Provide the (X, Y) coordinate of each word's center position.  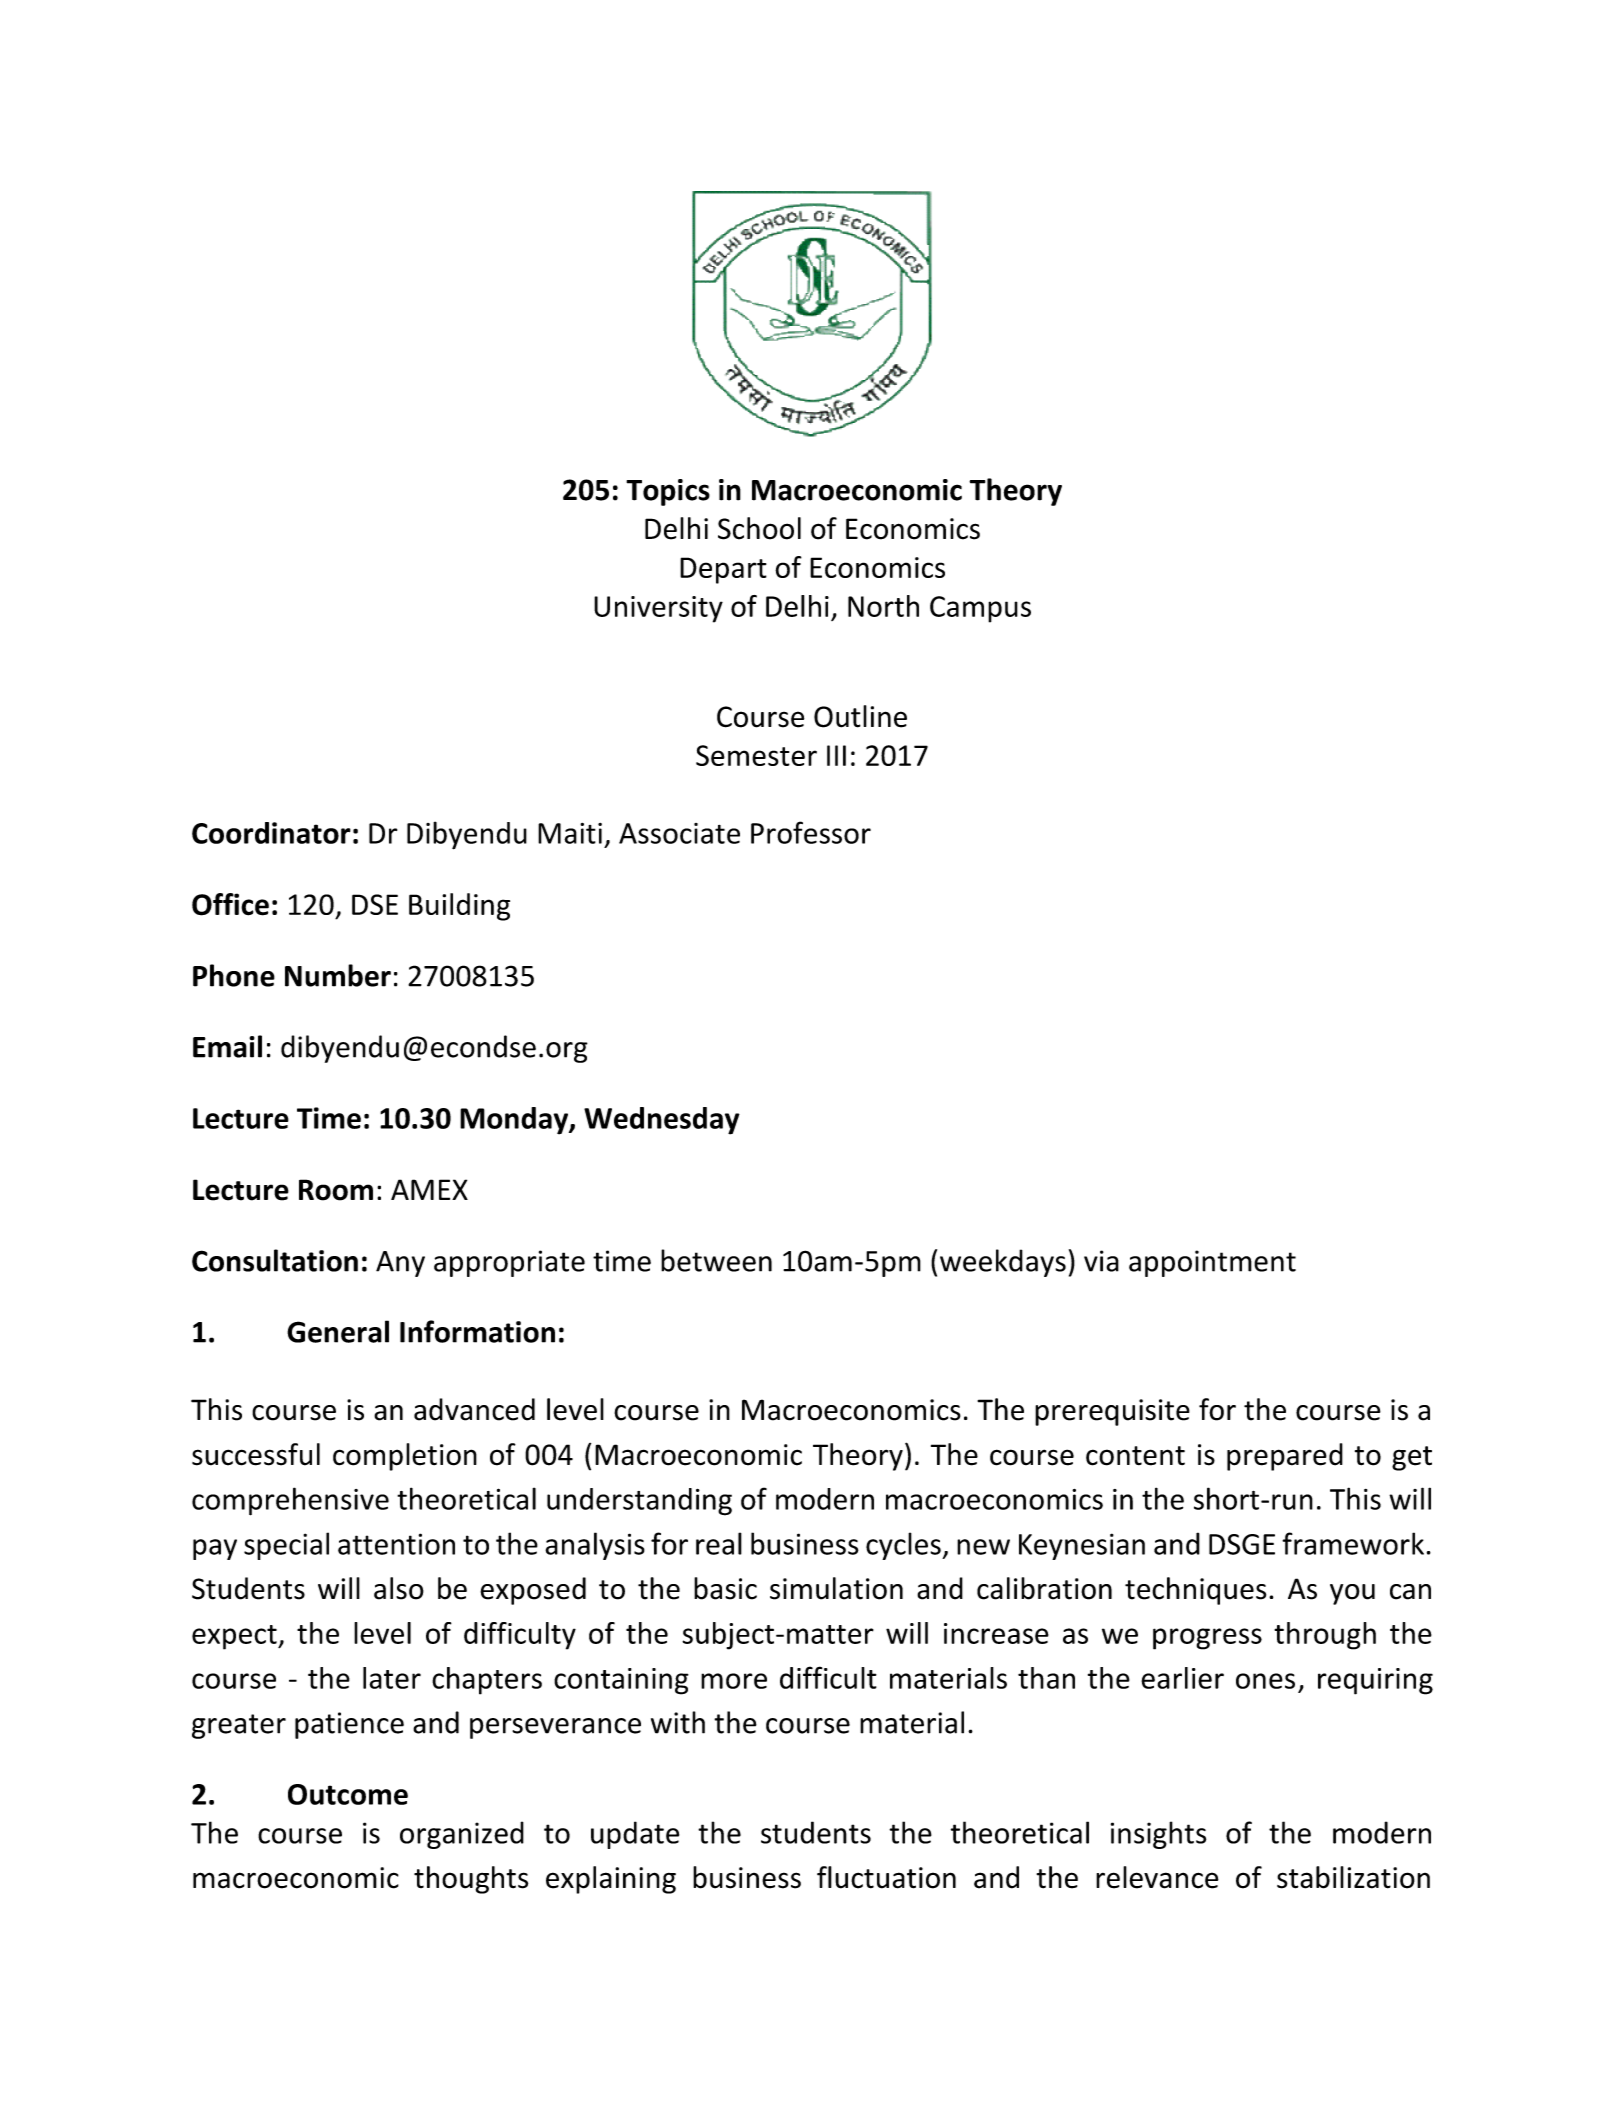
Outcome (348, 1794)
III (836, 755)
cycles (904, 1546)
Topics (668, 492)
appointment (1212, 1263)
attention (396, 1544)
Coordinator (271, 833)
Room (336, 1190)
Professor (811, 832)
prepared (1285, 1457)
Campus (980, 609)
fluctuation (886, 1877)
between (716, 1260)
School (759, 528)
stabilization (1353, 1877)
